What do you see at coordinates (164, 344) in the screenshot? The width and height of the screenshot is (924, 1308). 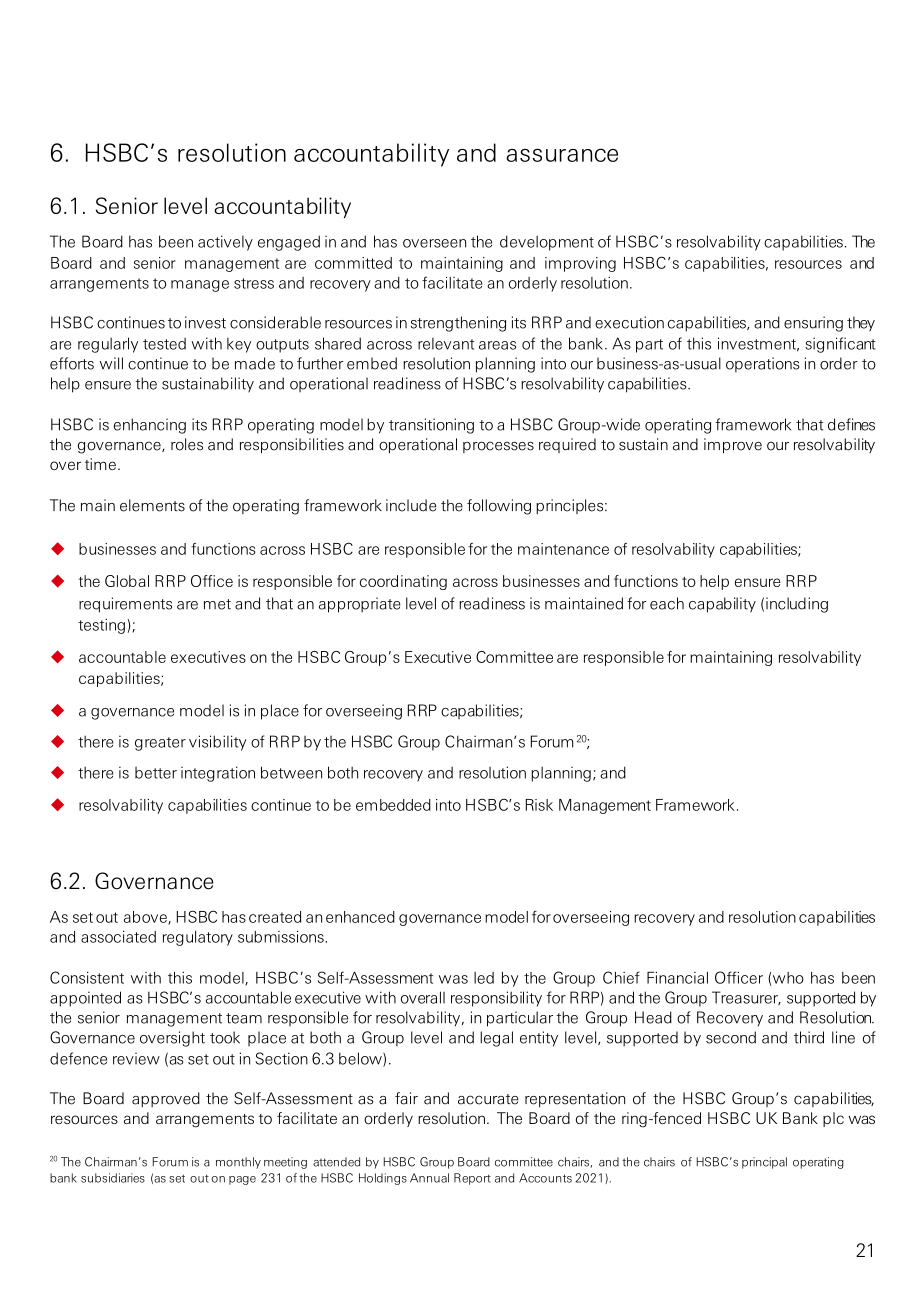 I see `tested` at bounding box center [164, 344].
